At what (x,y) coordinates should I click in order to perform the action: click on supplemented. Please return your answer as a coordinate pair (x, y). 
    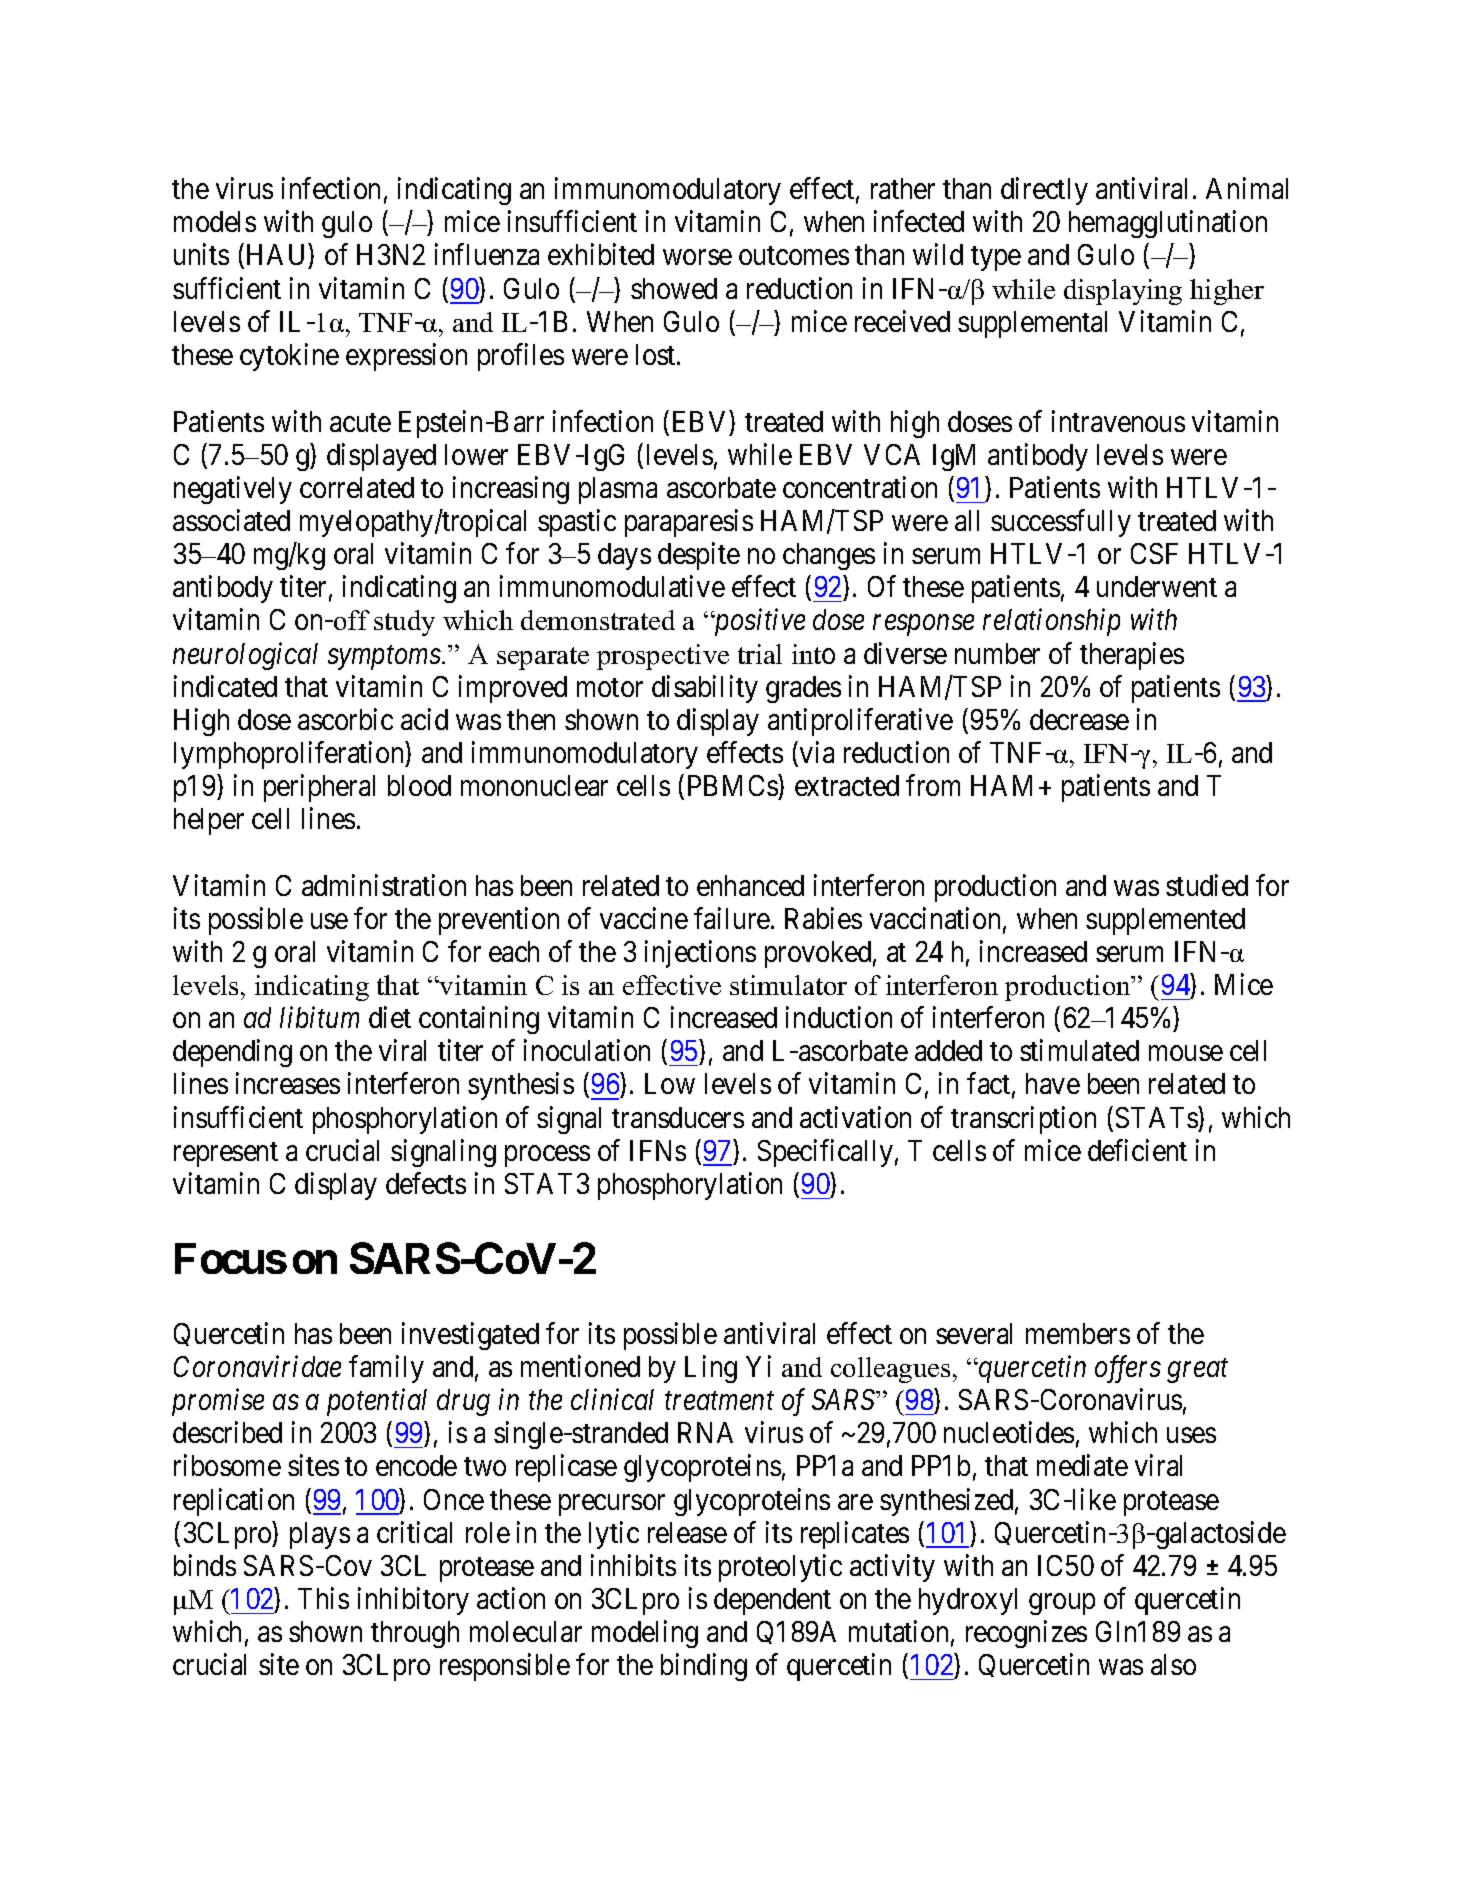
    Looking at the image, I should click on (1165, 921).
